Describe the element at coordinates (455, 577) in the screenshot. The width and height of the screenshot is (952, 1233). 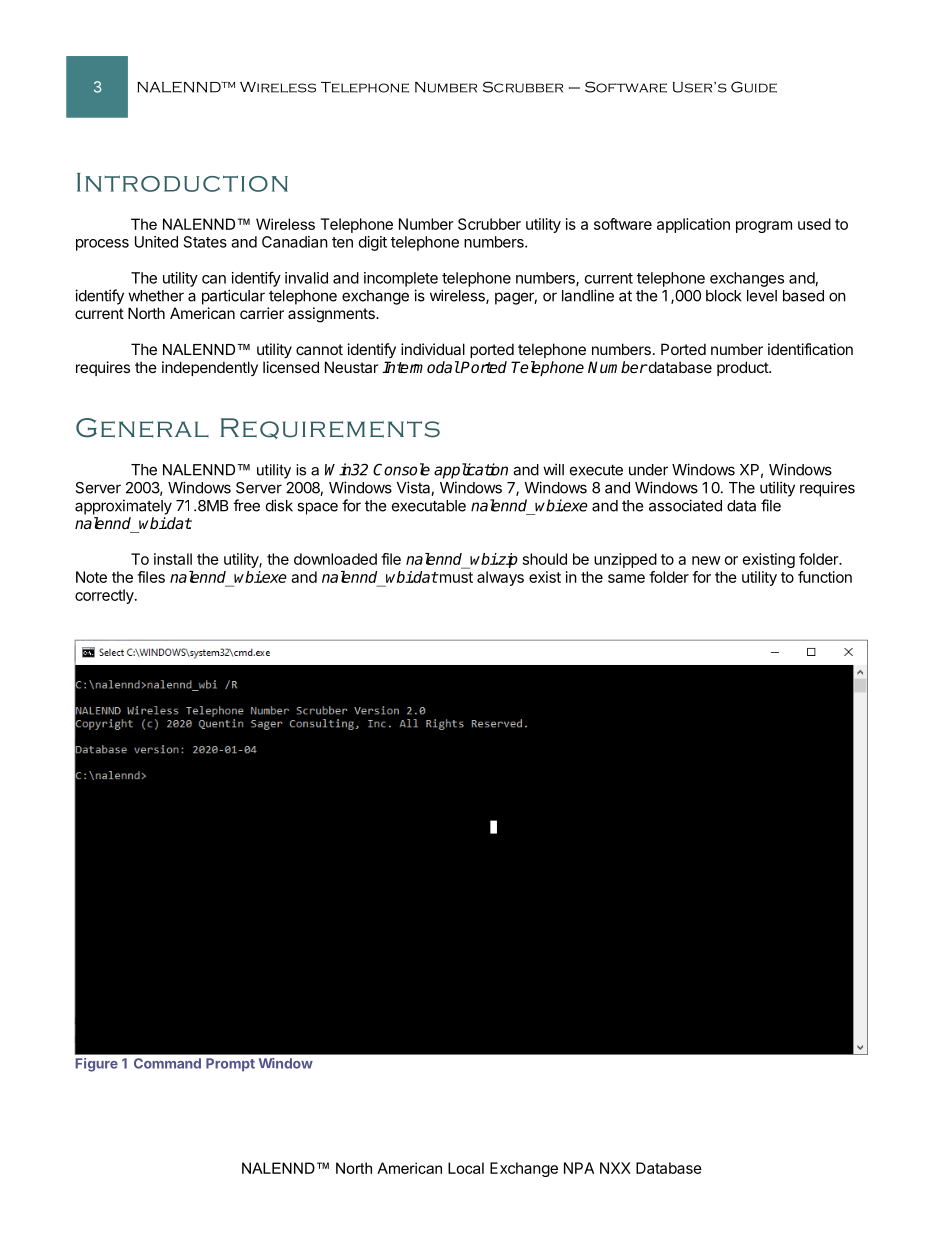
I see `must` at that location.
